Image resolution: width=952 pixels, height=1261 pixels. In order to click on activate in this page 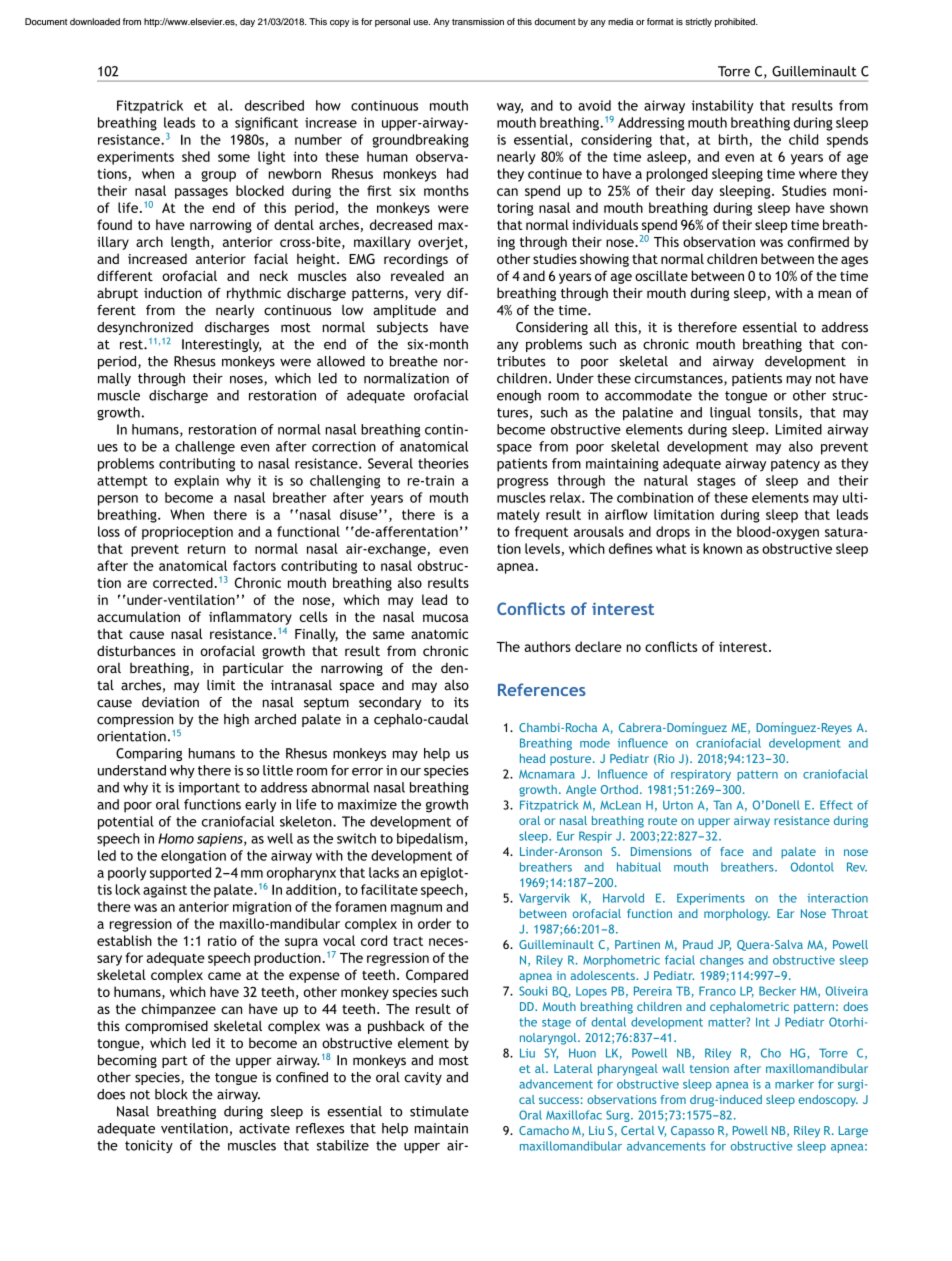, I will do `click(264, 1128)`.
